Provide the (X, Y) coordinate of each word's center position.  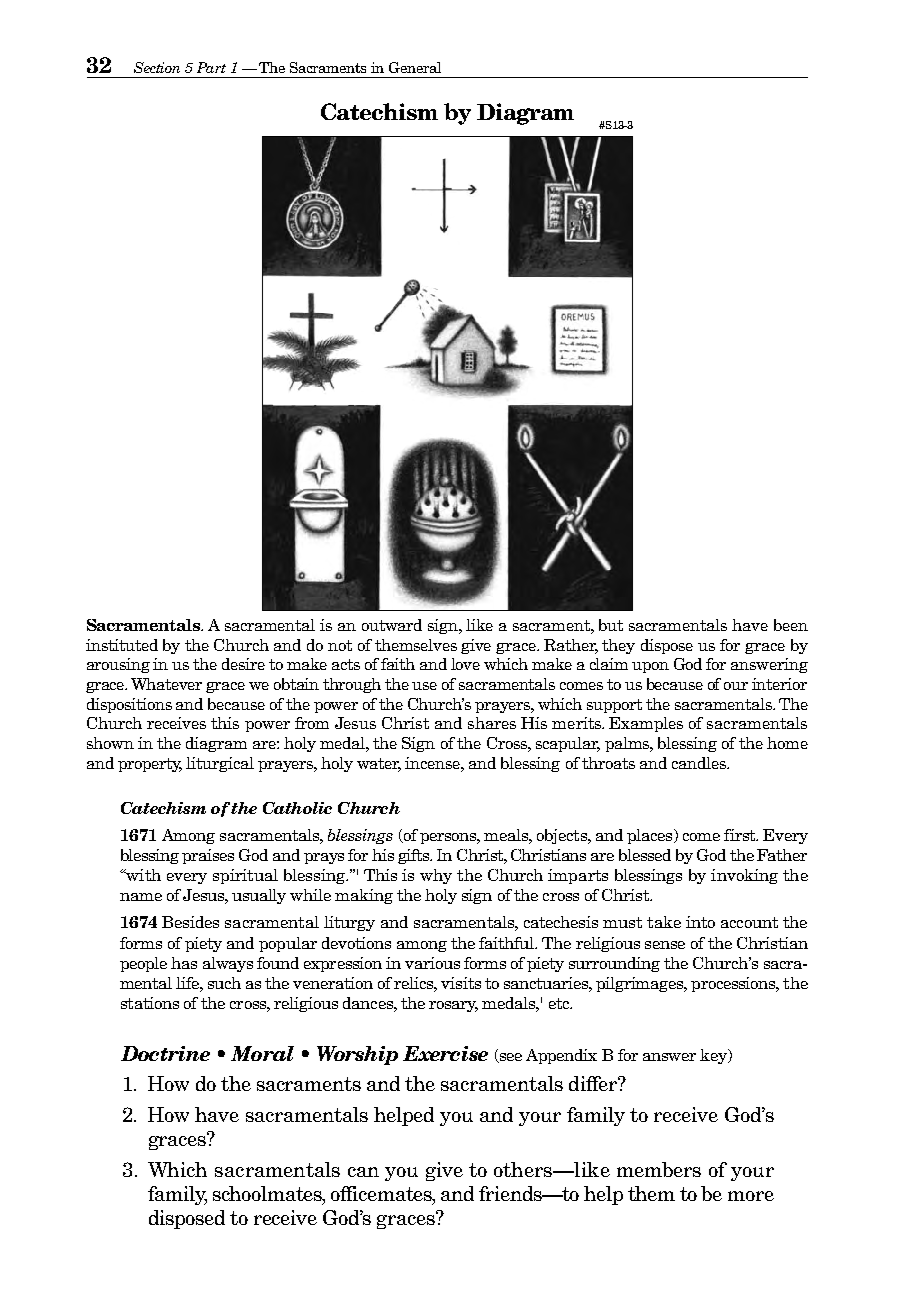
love (465, 664)
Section (157, 67)
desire (243, 664)
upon (650, 667)
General (415, 67)
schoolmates (268, 1195)
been (791, 625)
